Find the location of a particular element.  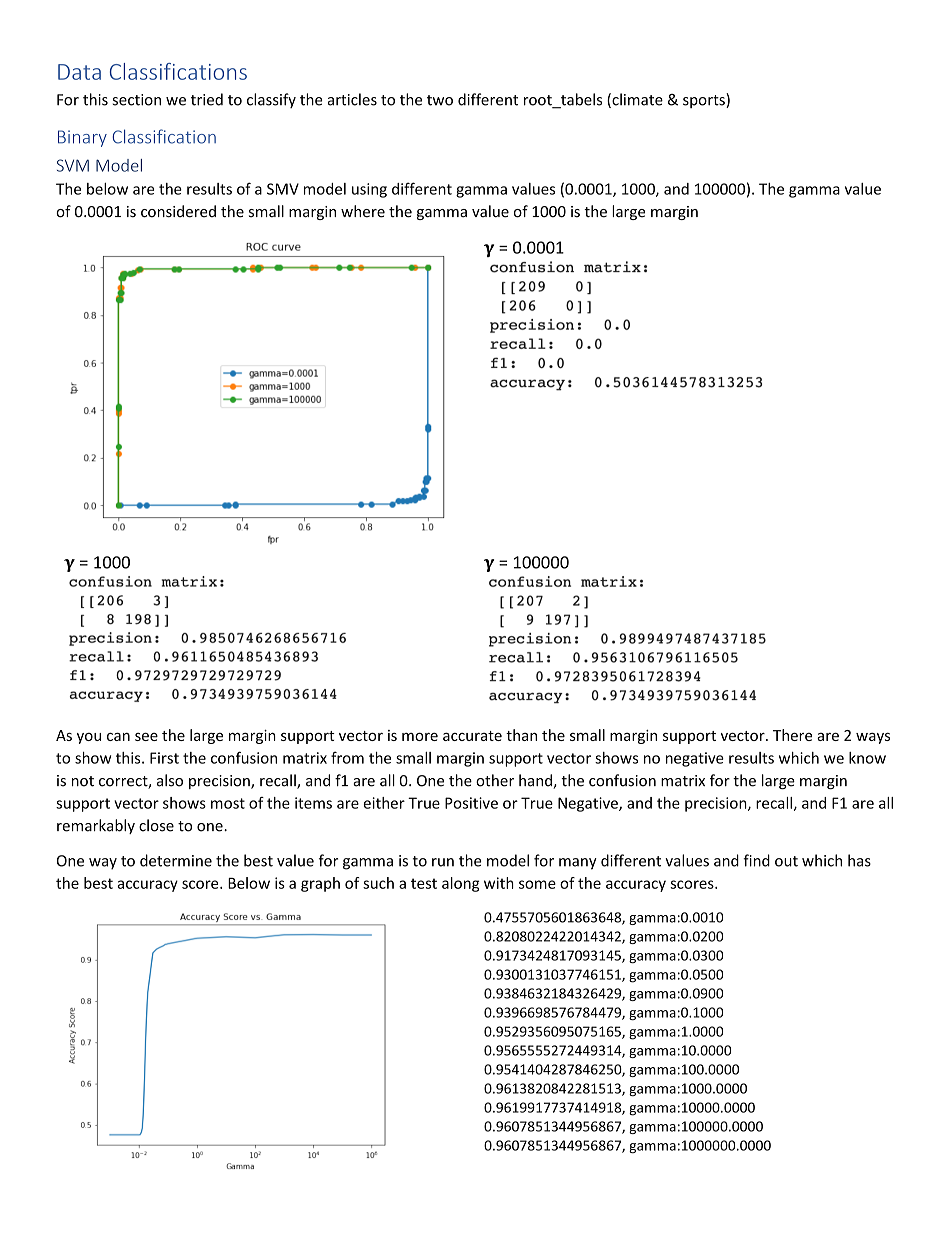

accurate is located at coordinates (472, 736).
